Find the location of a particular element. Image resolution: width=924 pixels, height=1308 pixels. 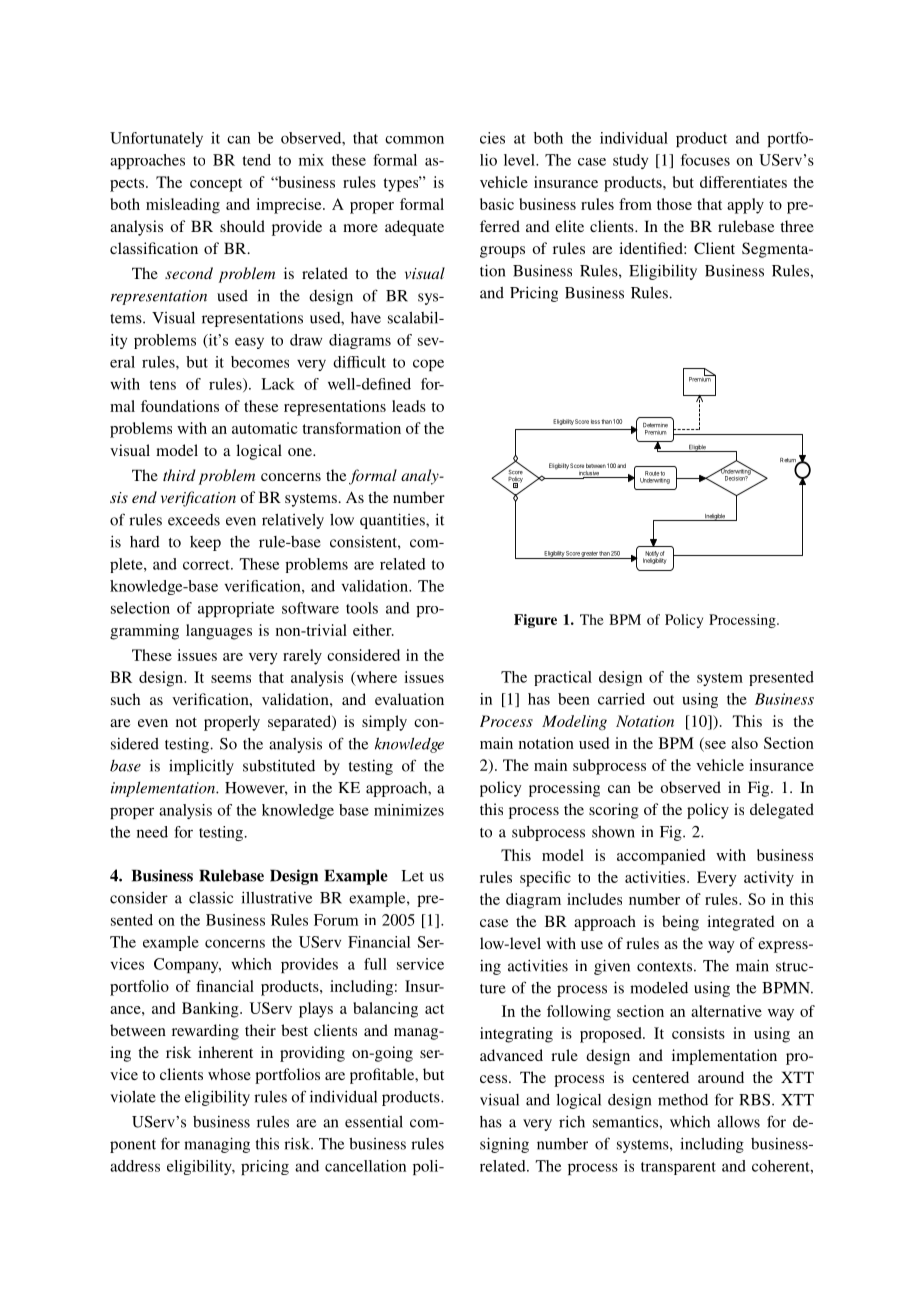

third is located at coordinates (179, 475).
